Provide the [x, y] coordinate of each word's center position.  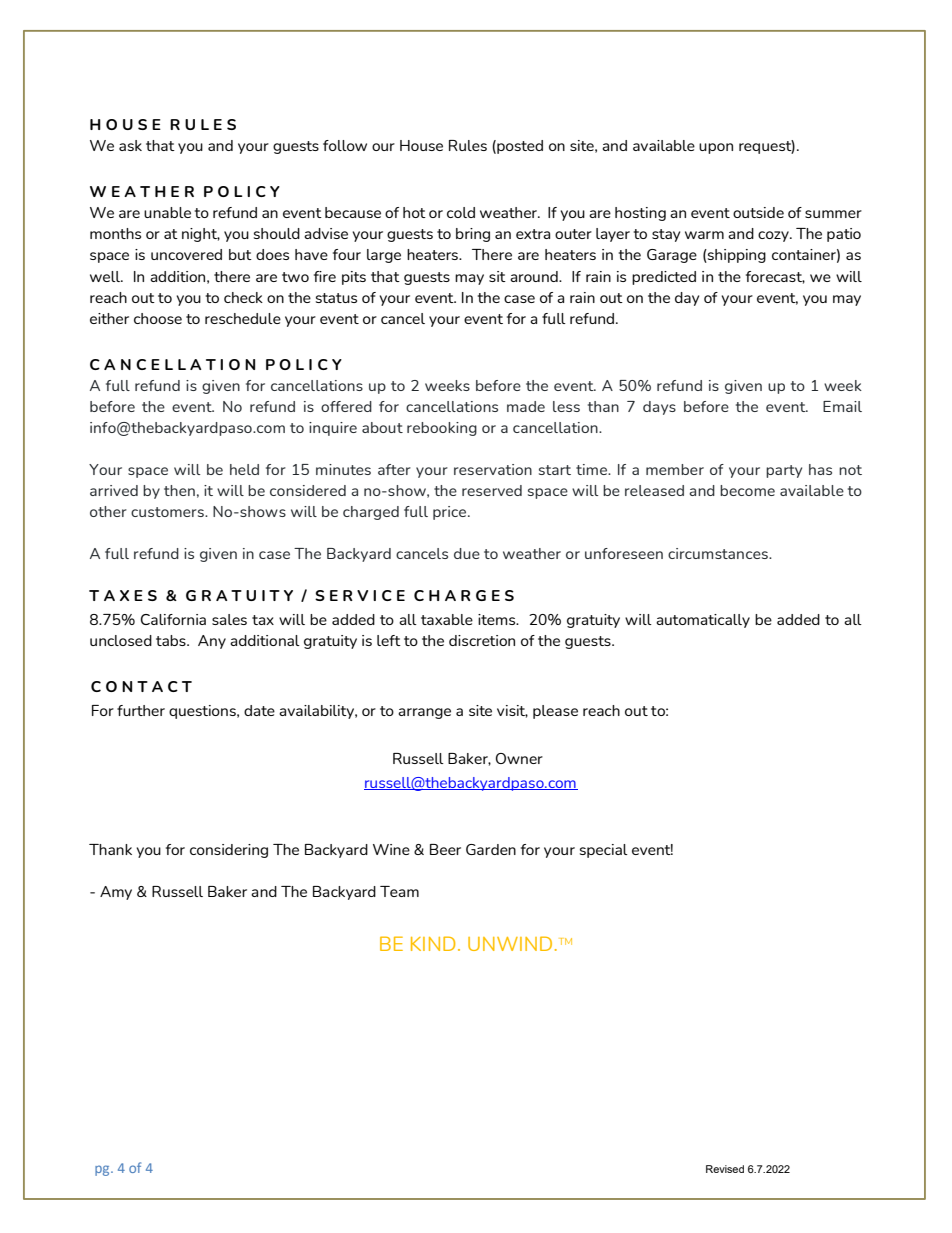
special [604, 851]
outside [758, 212]
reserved [492, 490]
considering [229, 851]
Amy [116, 893]
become [747, 490]
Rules [468, 145]
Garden [491, 849]
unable [167, 212]
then [179, 490]
